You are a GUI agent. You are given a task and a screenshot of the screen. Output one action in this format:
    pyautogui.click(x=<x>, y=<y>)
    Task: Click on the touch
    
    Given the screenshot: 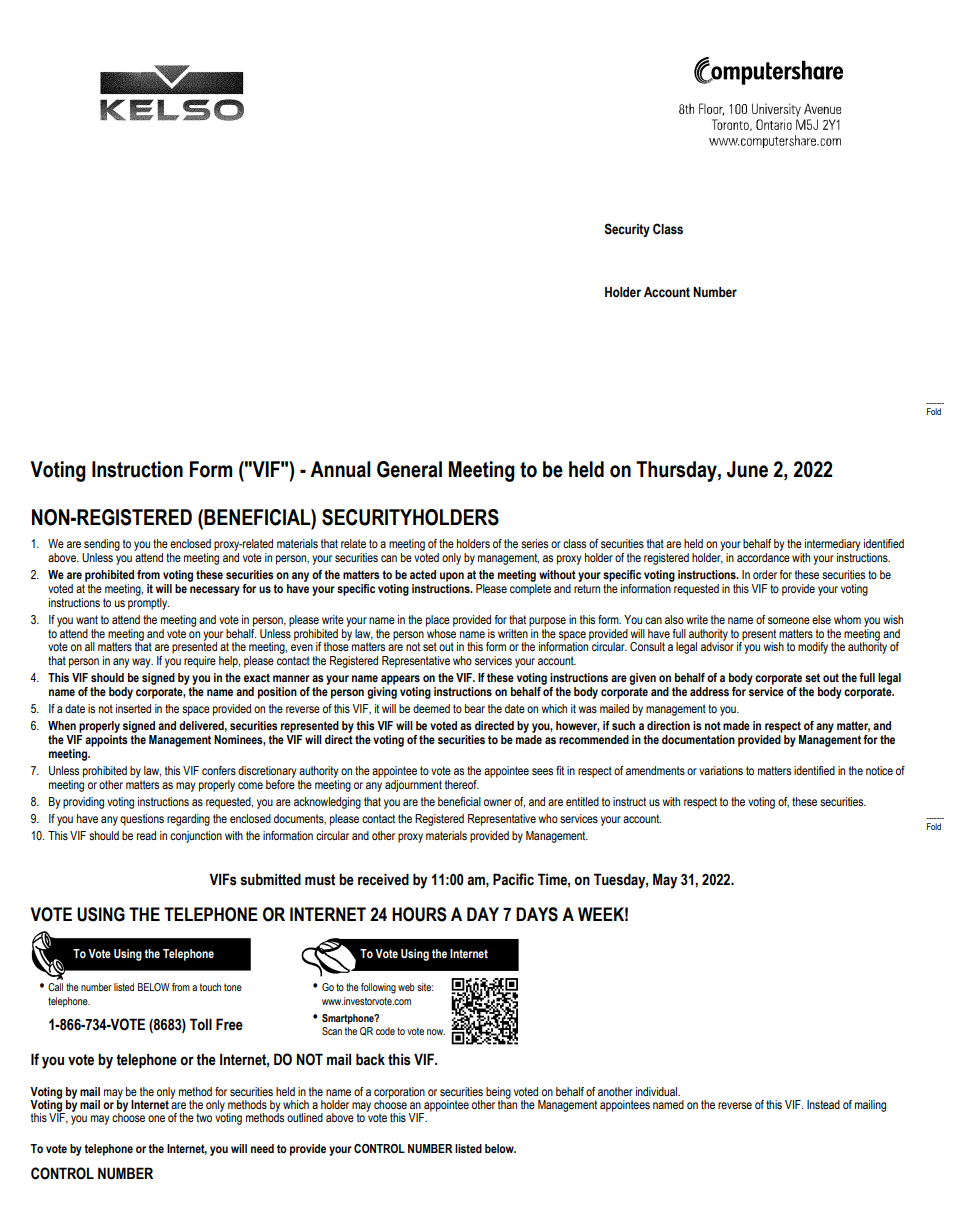 What is the action you would take?
    pyautogui.click(x=210, y=987)
